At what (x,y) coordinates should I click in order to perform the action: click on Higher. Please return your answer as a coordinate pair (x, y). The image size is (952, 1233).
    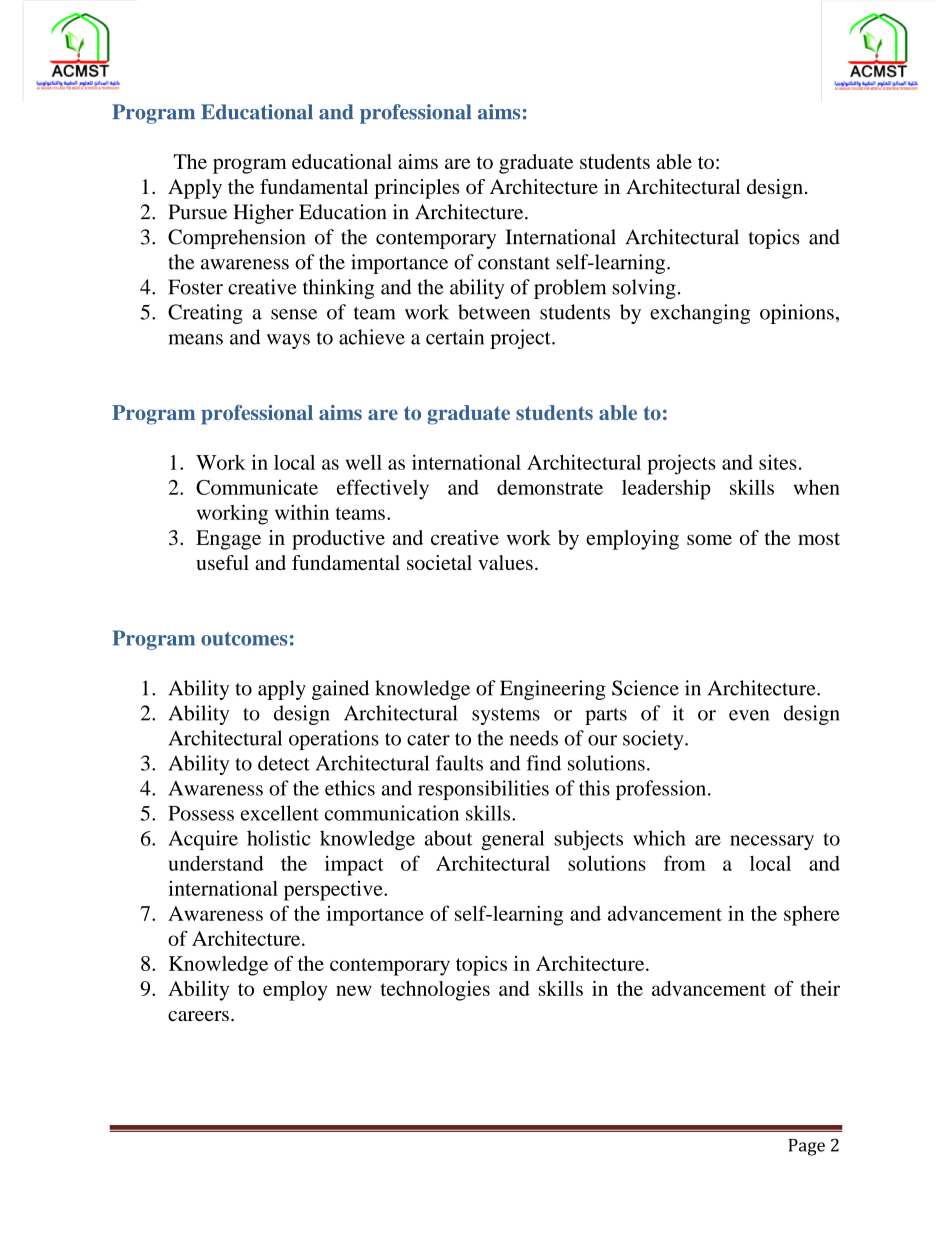
    Looking at the image, I should click on (263, 214).
